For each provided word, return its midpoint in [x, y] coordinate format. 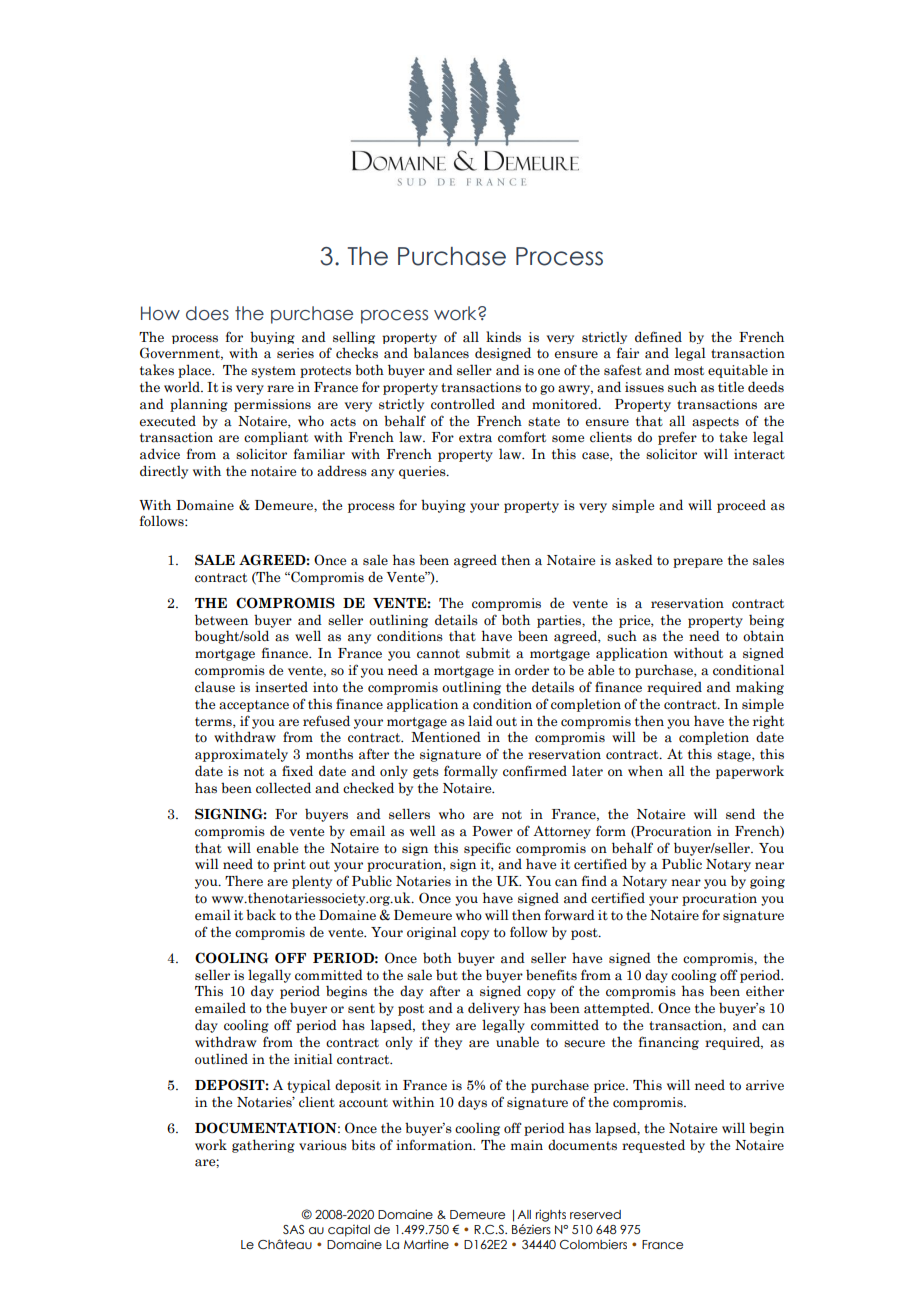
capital [349, 1231]
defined [658, 337]
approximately [241, 755]
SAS [293, 1229]
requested [653, 1146]
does [207, 313]
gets [426, 773]
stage [735, 756]
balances [441, 353]
